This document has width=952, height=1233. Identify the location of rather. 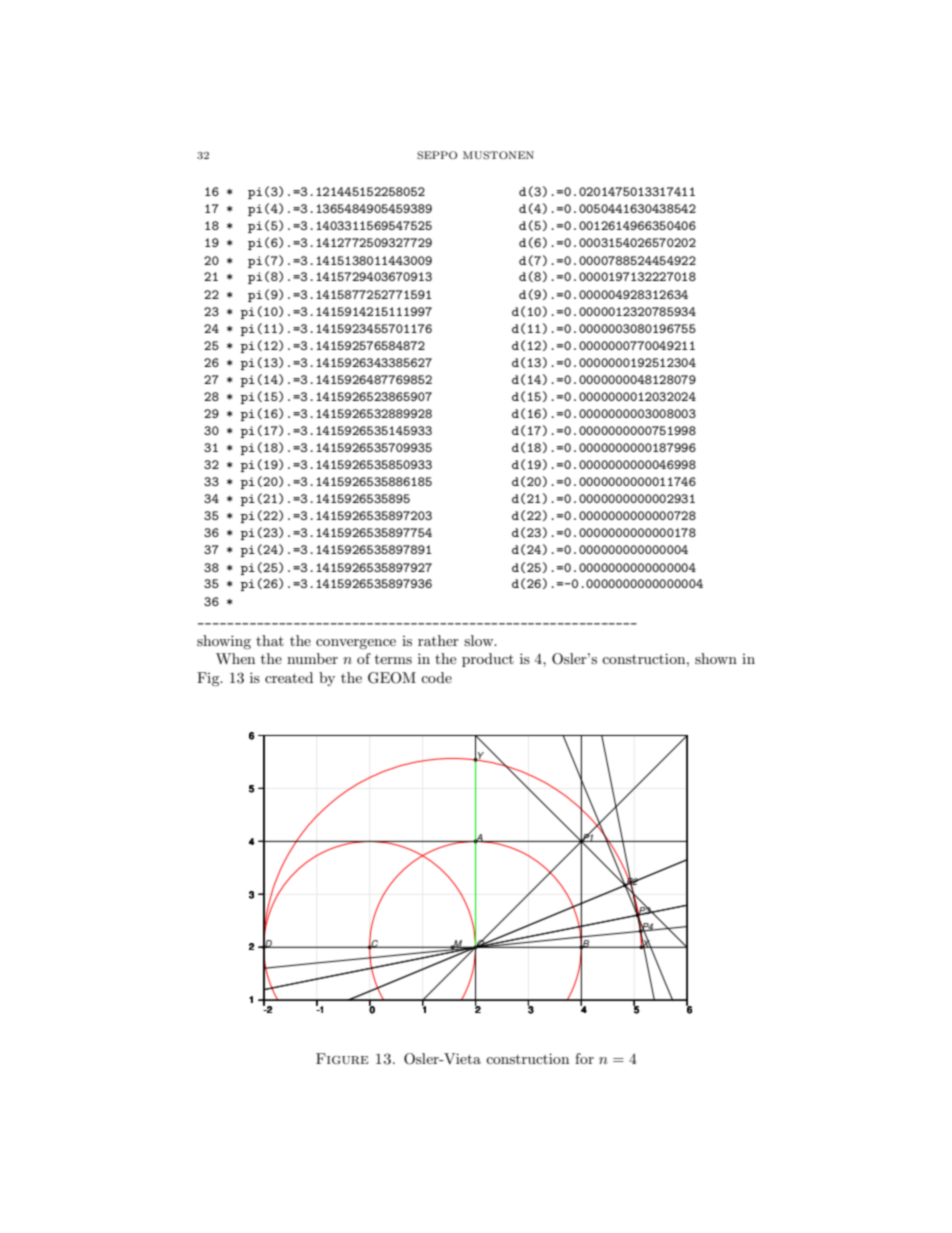
(438, 640).
